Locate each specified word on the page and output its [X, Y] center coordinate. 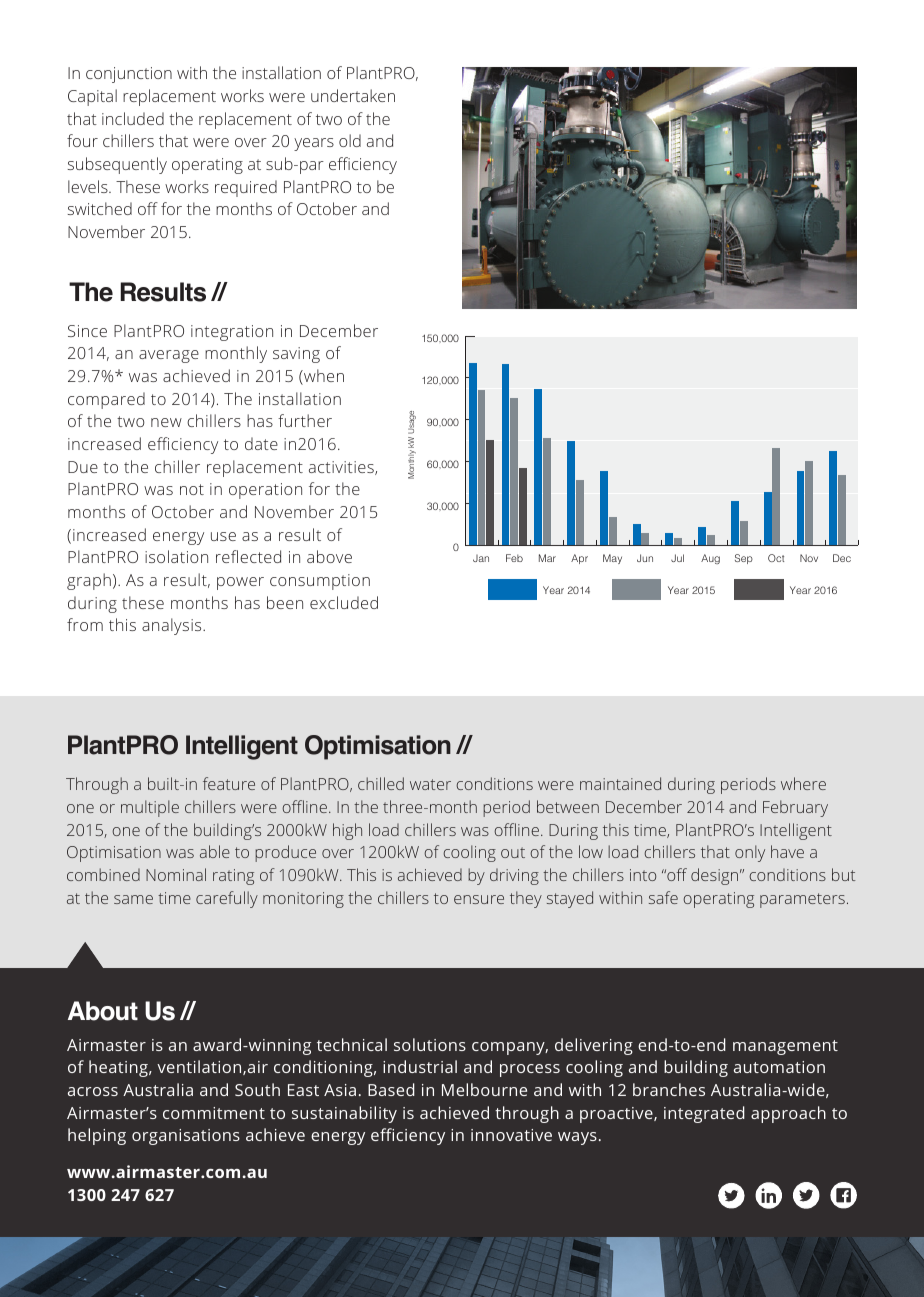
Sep [744, 559]
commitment [214, 1113]
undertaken [353, 95]
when [323, 377]
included [133, 118]
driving [514, 876]
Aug [710, 559]
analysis [173, 626]
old [350, 140]
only [750, 853]
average [169, 356]
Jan [481, 558]
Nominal [176, 874]
